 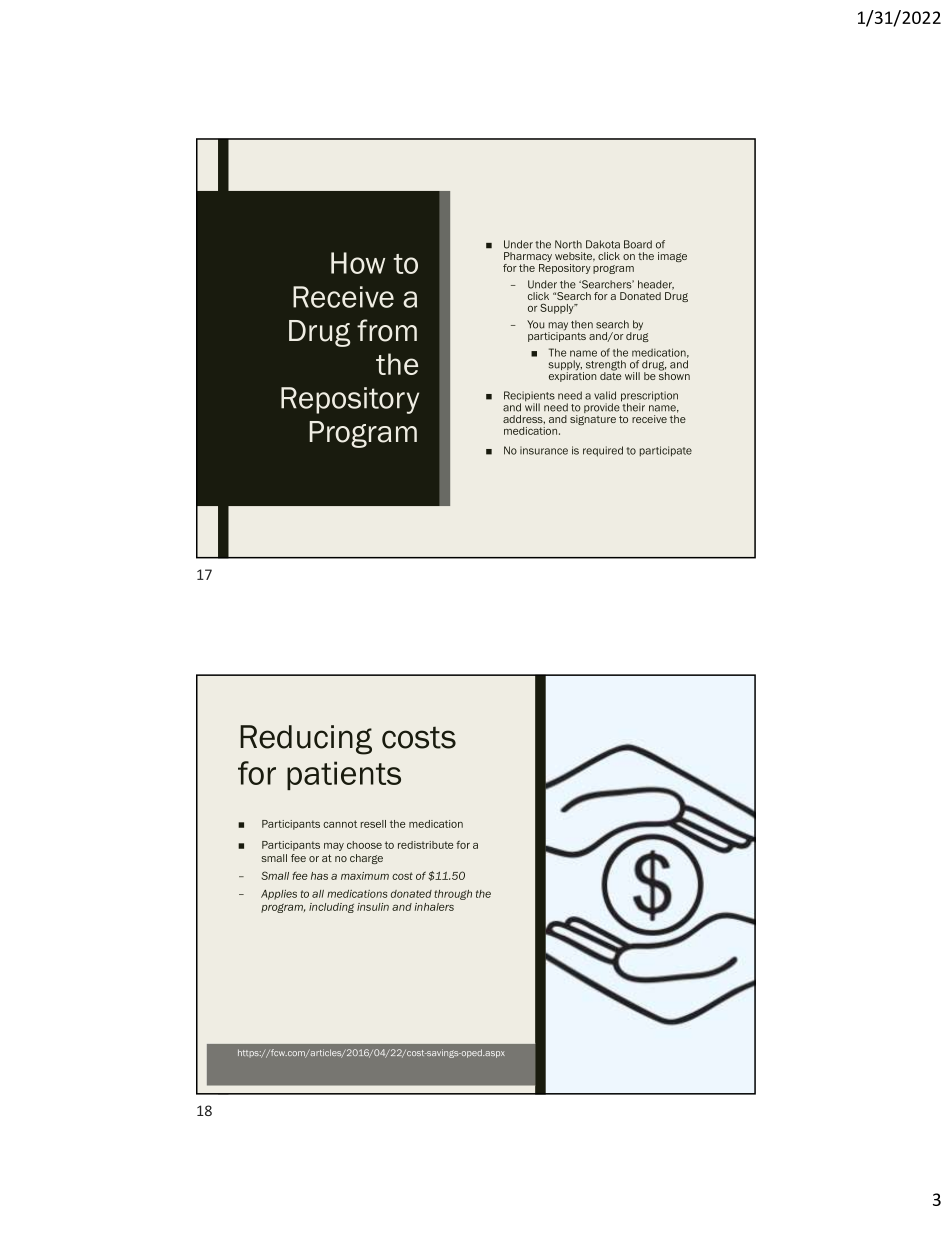 What do you see at coordinates (306, 740) in the screenshot?
I see `Reducing` at bounding box center [306, 740].
